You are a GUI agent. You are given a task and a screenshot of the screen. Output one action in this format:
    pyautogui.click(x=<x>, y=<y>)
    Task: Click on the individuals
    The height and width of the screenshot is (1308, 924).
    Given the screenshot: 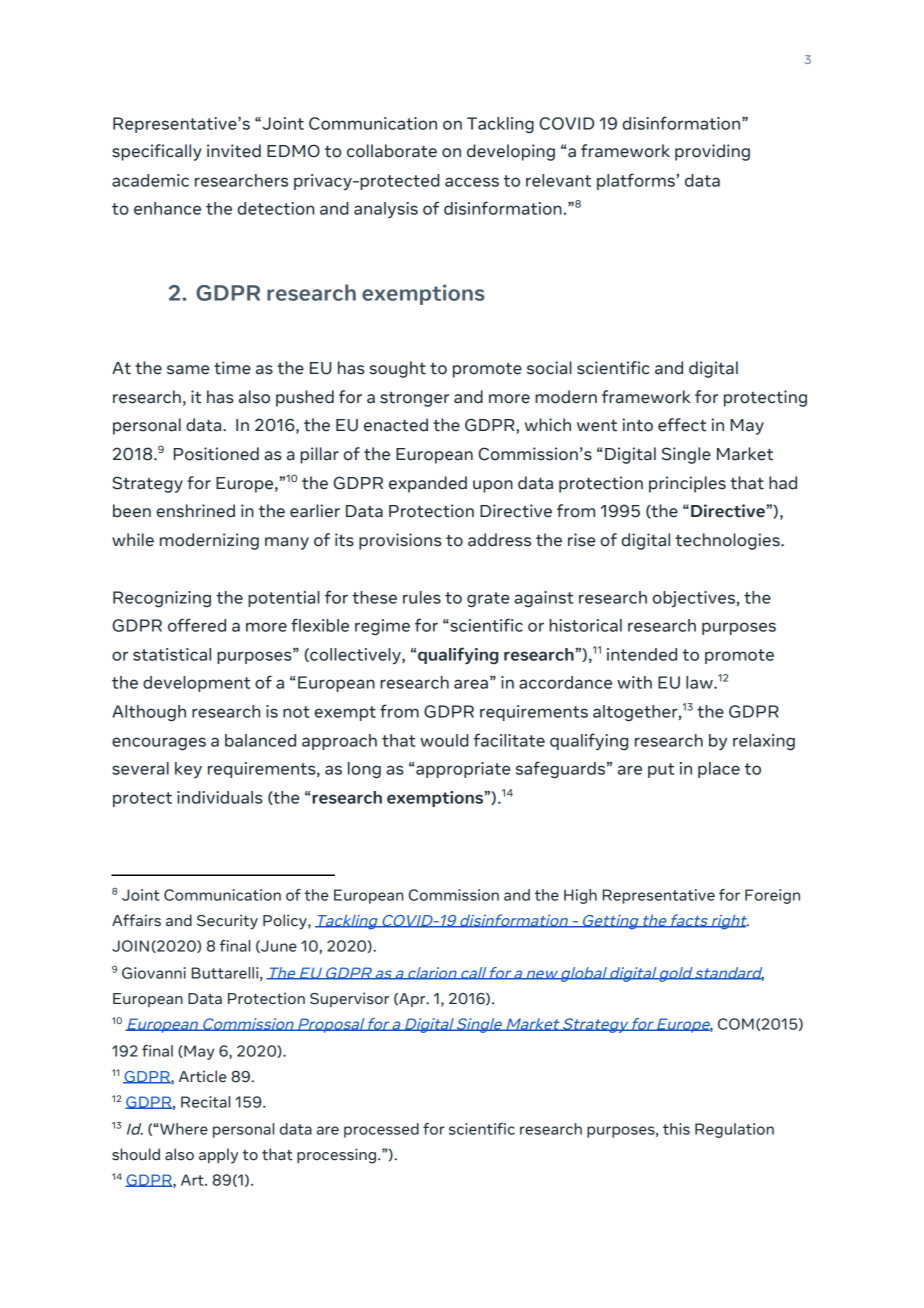 What is the action you would take?
    pyautogui.click(x=220, y=797)
